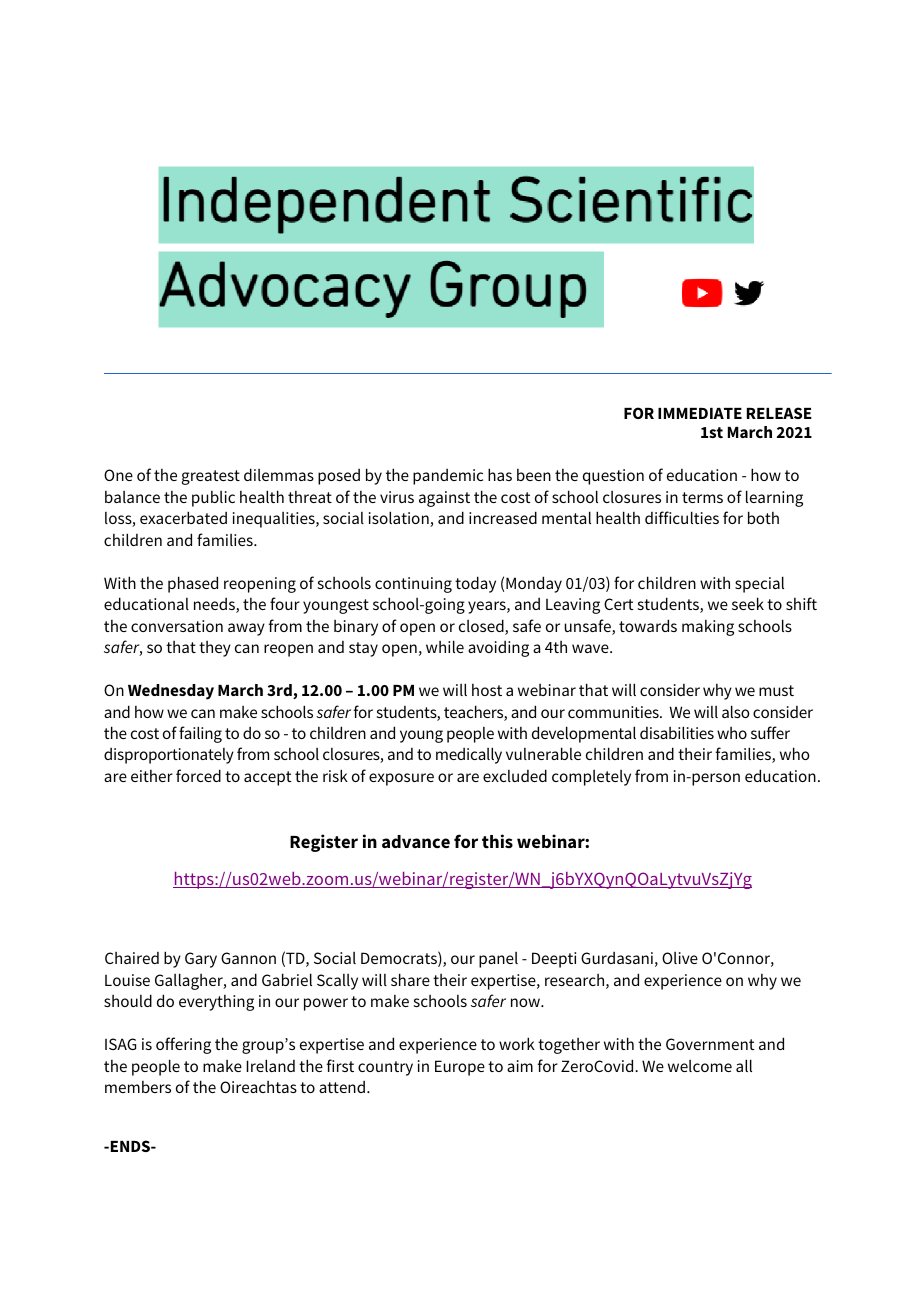 This screenshot has width=924, height=1308. Describe the element at coordinates (211, 477) in the screenshot. I see `greatest` at that location.
